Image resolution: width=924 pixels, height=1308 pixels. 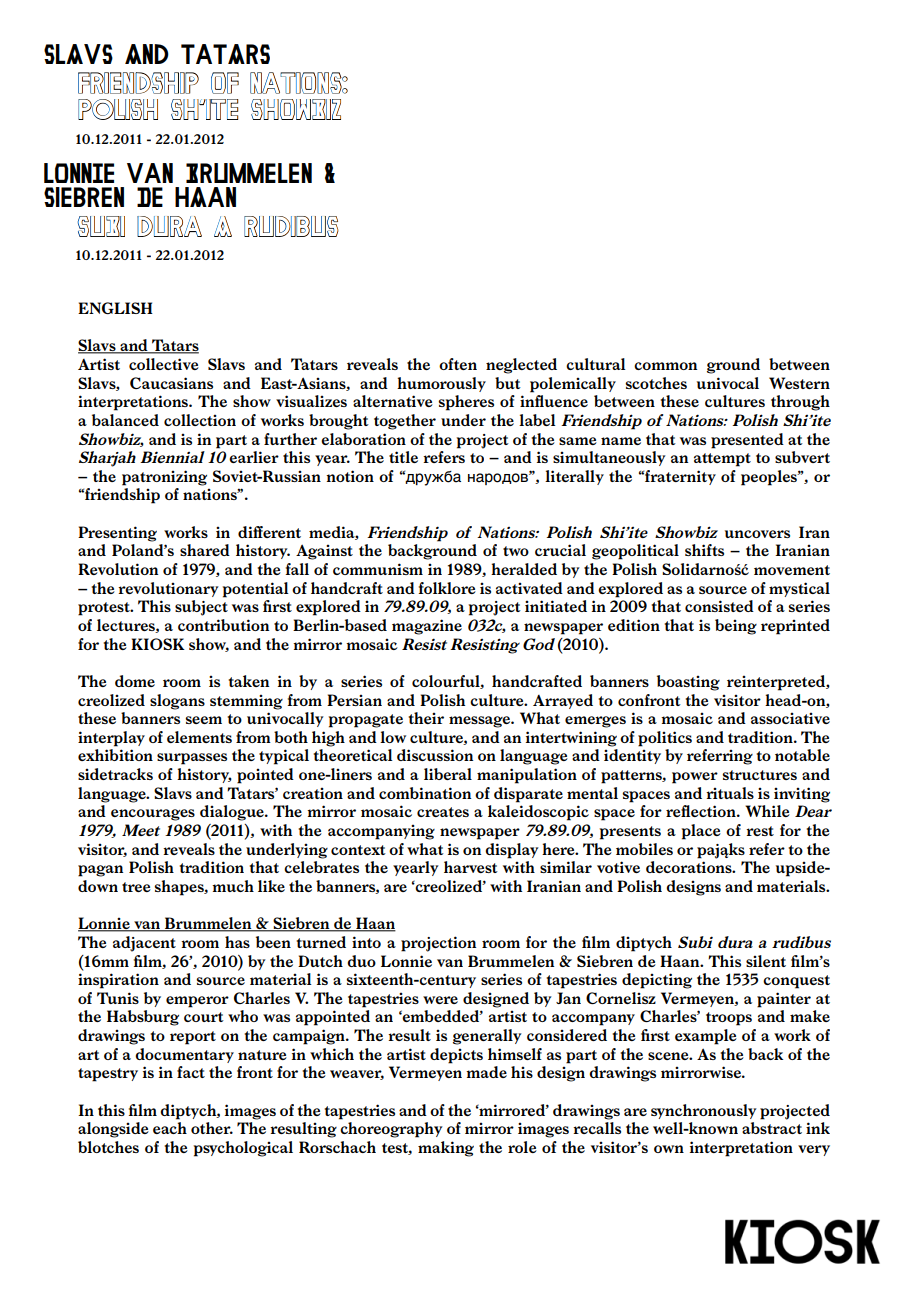 What do you see at coordinates (427, 627) in the screenshot?
I see `magazine` at bounding box center [427, 627].
